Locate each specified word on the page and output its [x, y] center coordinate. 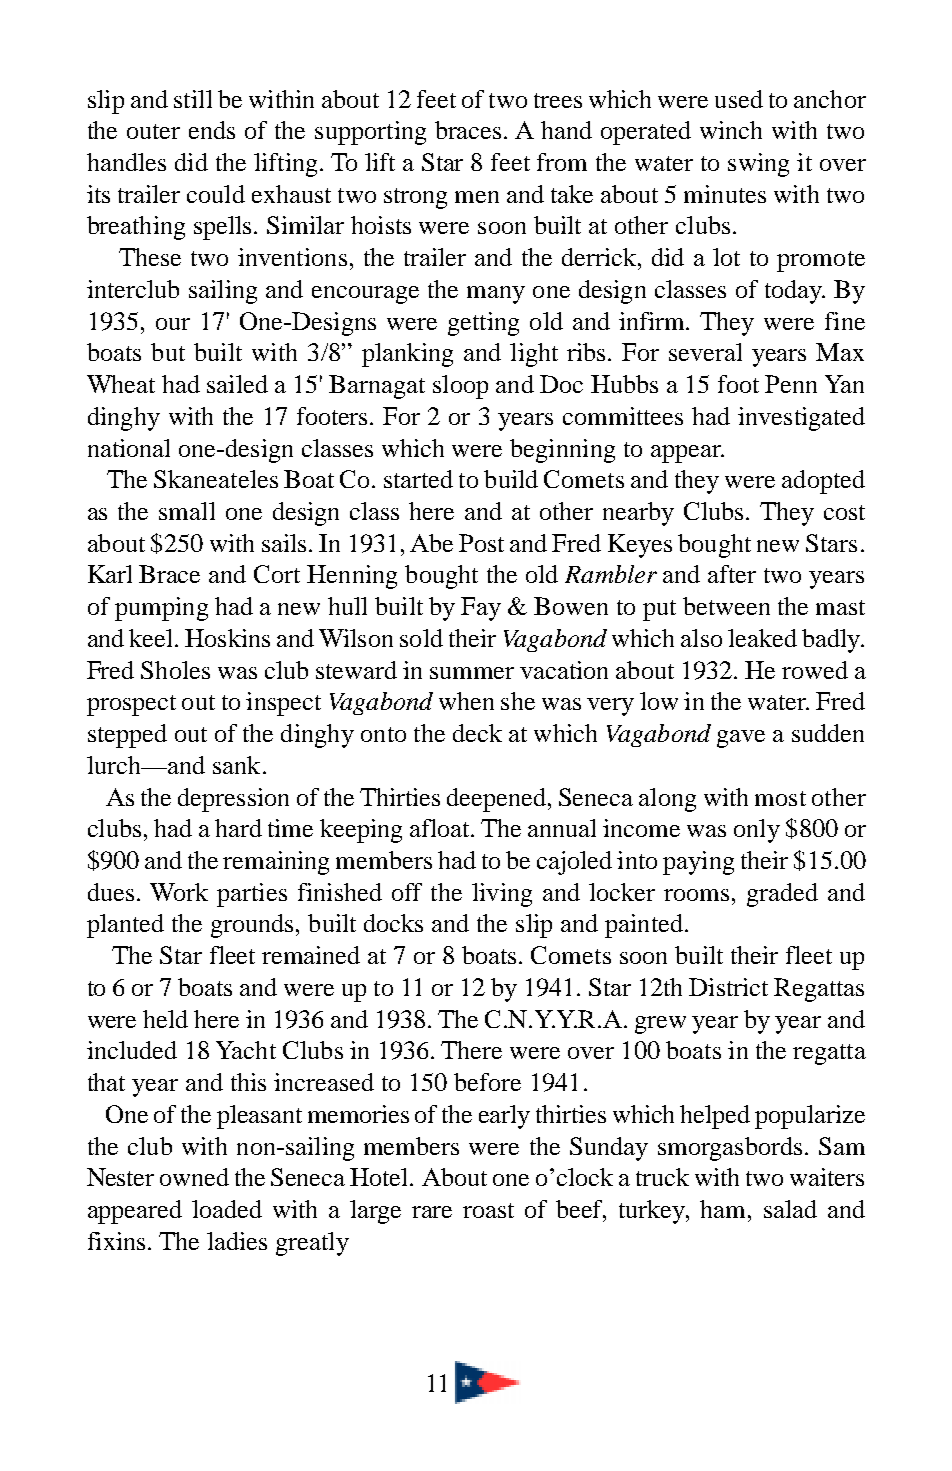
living [502, 895]
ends [212, 130]
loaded [227, 1209]
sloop [460, 387]
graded [782, 895]
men [477, 197]
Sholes [175, 670]
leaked [762, 638]
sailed [237, 384]
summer [472, 673]
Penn [791, 384]
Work [179, 892]
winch [731, 130]
